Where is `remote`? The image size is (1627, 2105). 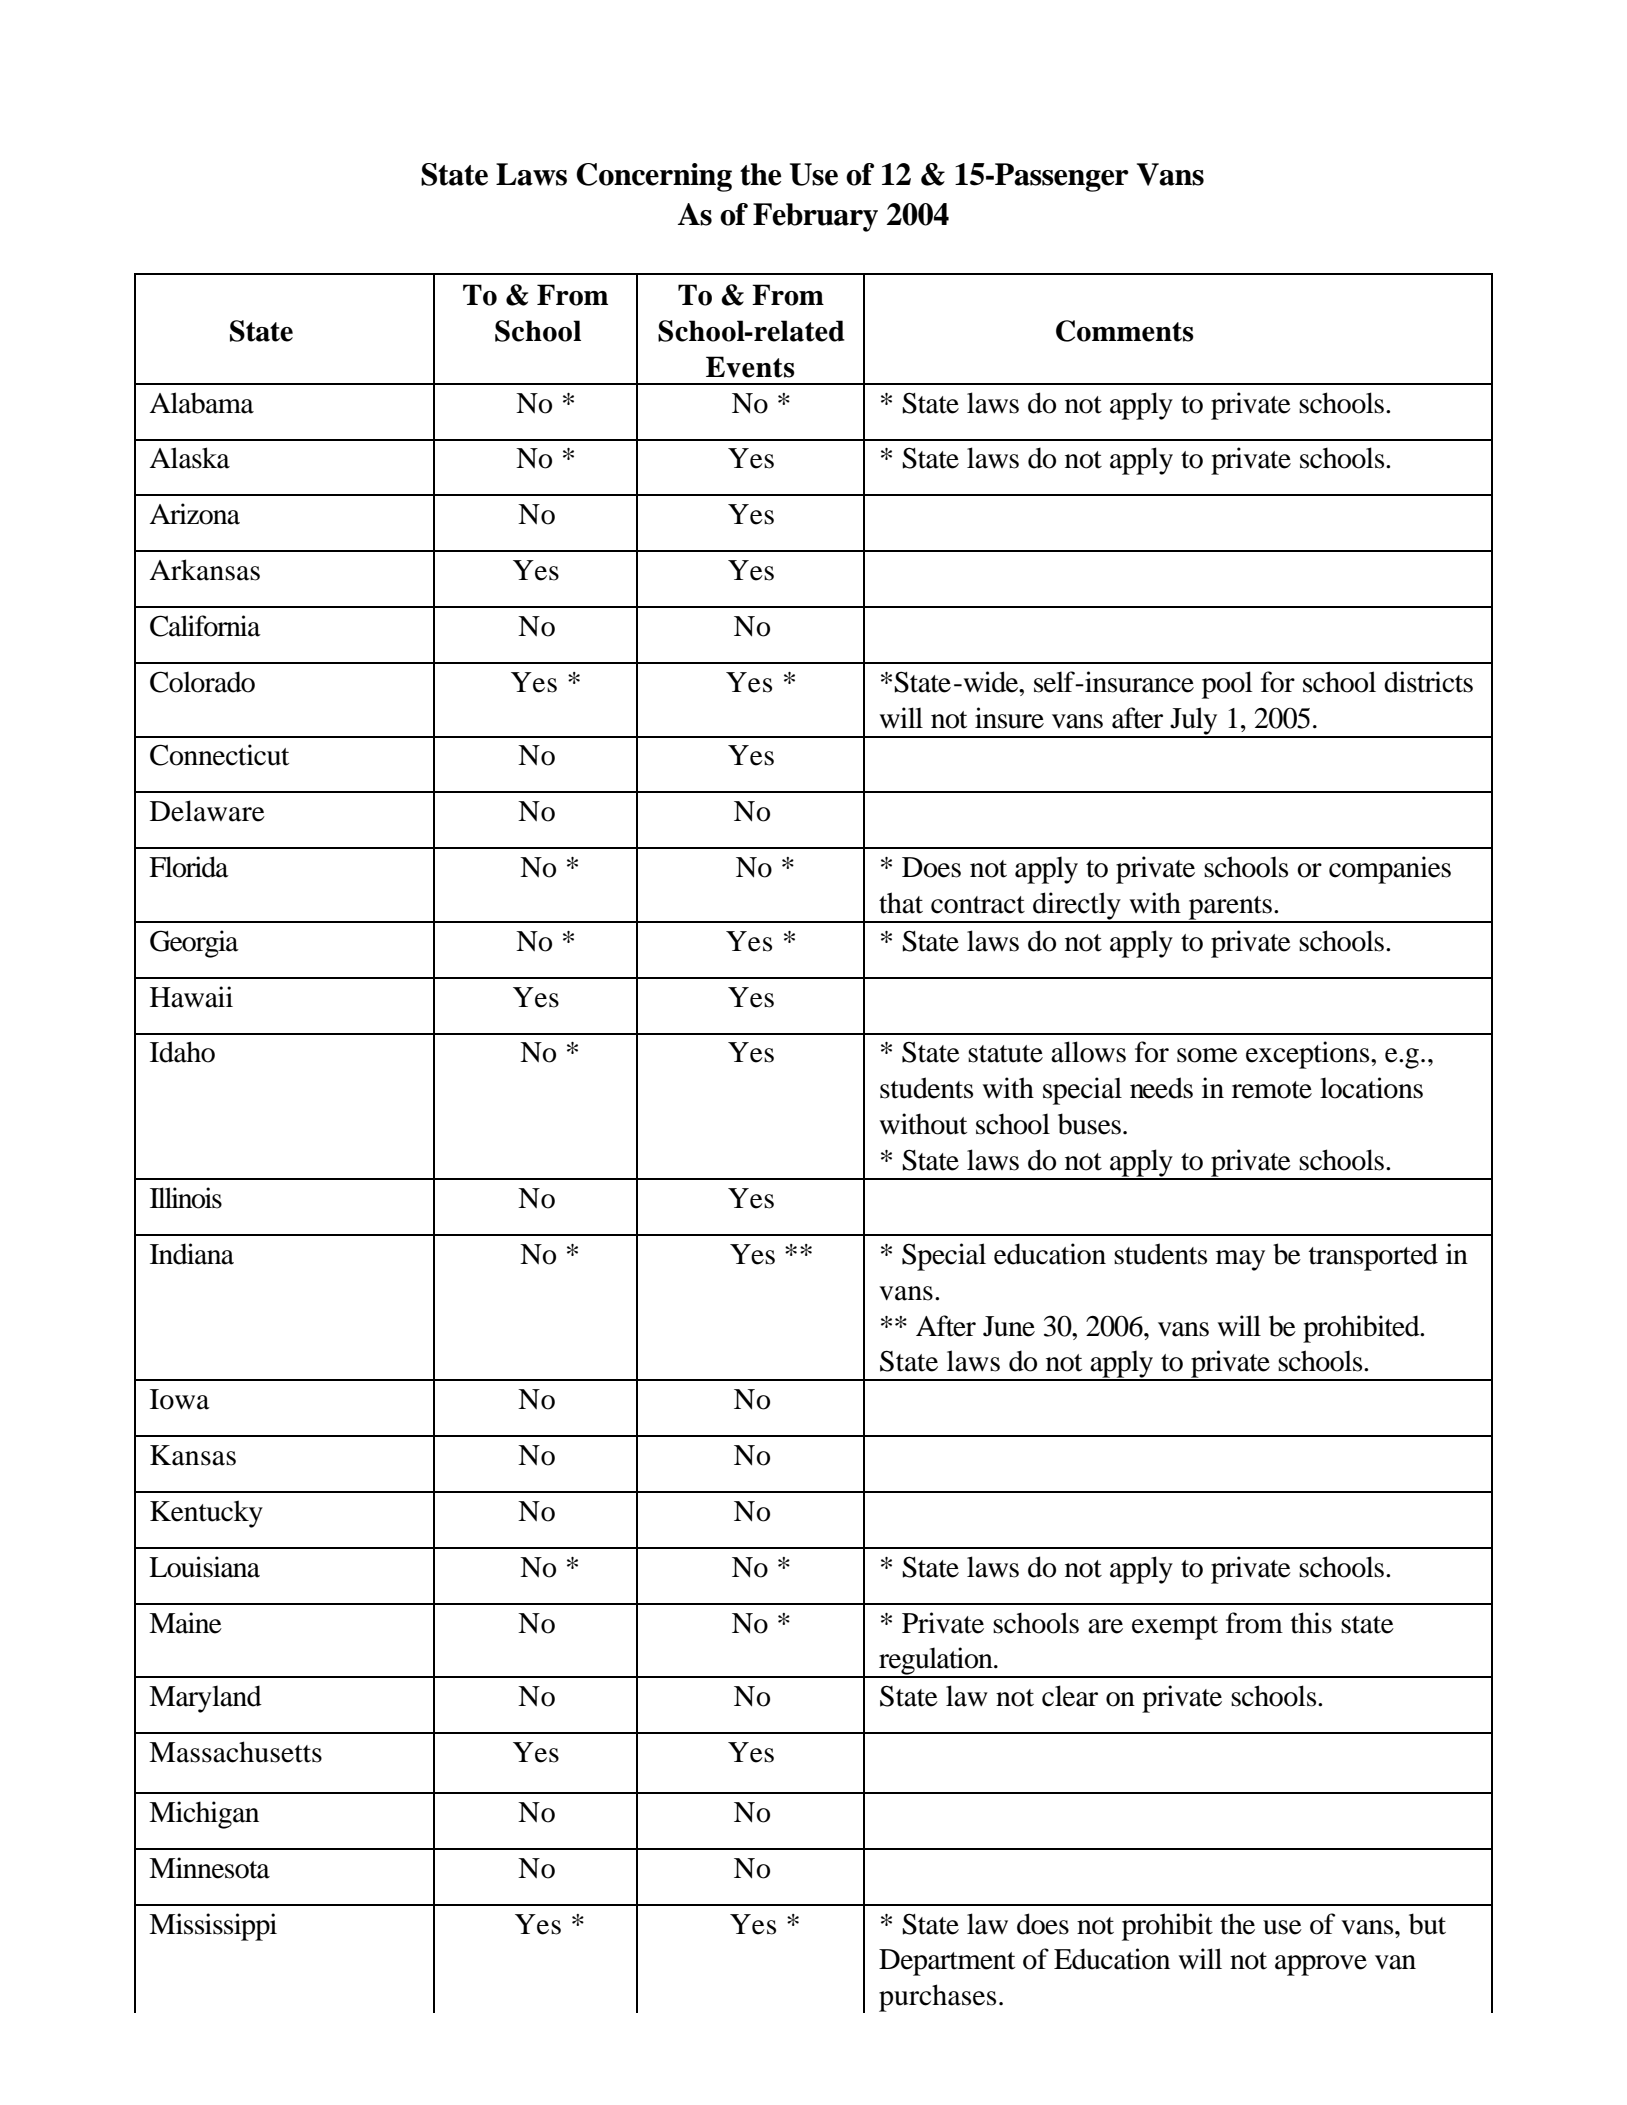 remote is located at coordinates (1272, 1090).
